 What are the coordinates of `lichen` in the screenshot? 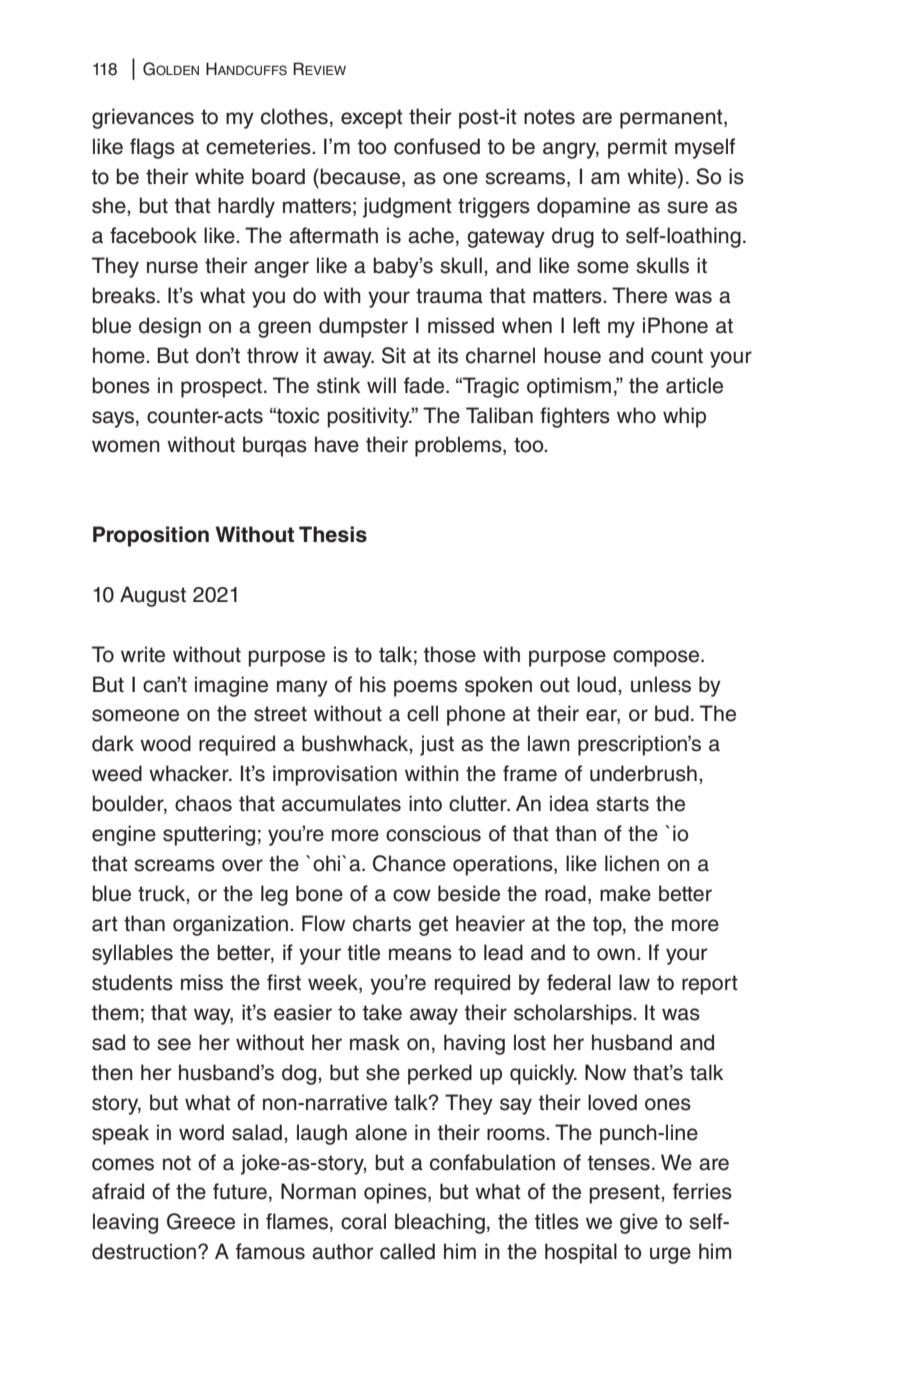 It's located at (632, 863).
